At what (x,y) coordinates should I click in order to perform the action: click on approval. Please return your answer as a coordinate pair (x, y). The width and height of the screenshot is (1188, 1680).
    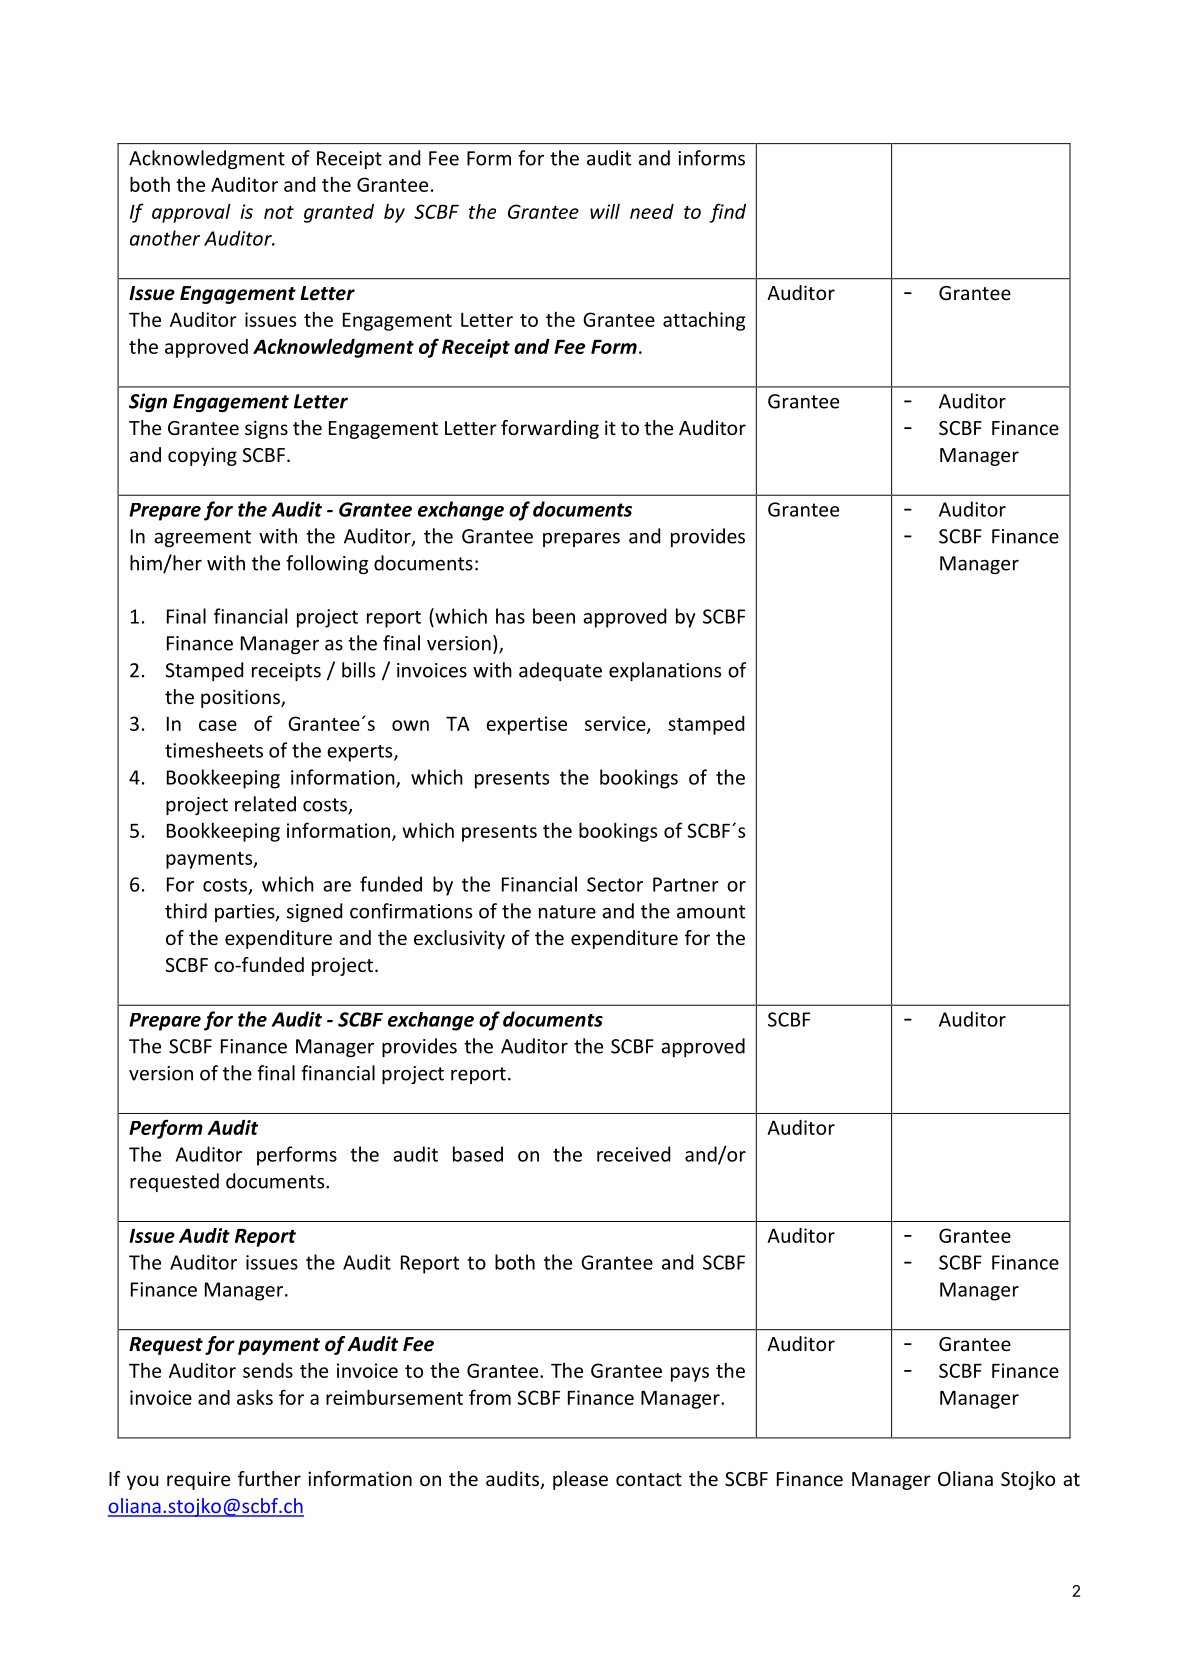
    Looking at the image, I should click on (191, 213).
